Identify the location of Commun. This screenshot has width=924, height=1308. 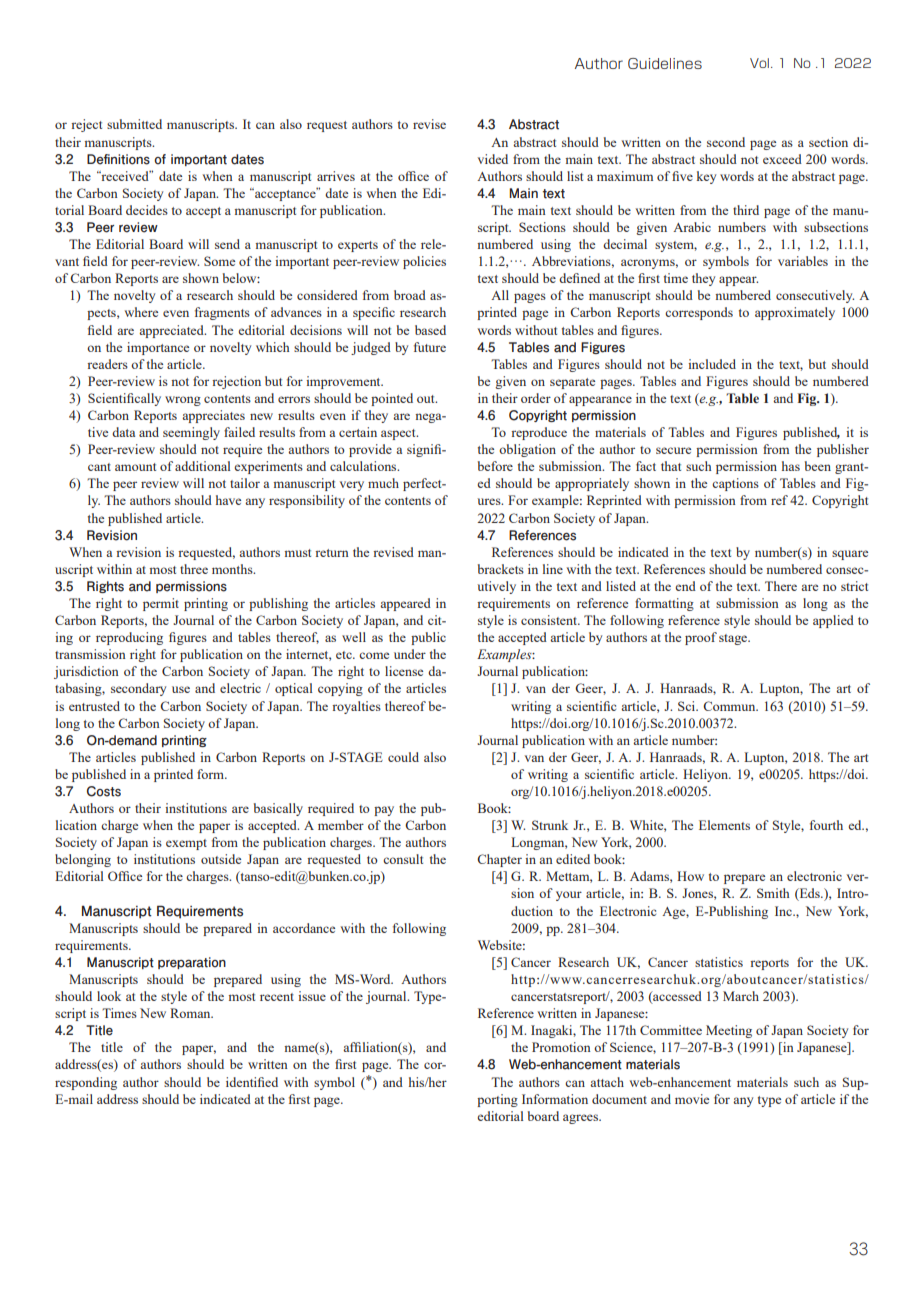
(730, 706).
